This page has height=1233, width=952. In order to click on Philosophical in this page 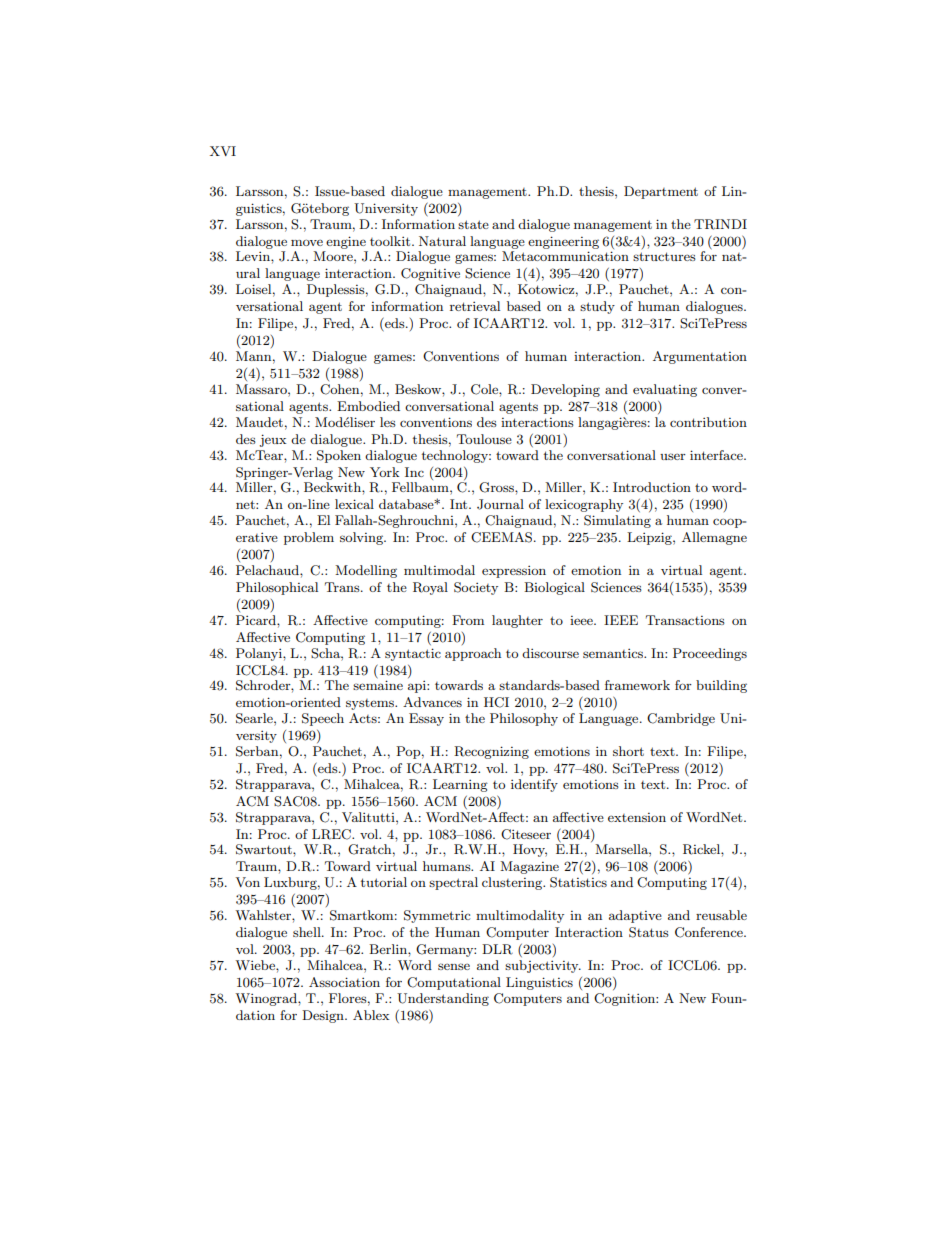, I will do `click(277, 588)`.
